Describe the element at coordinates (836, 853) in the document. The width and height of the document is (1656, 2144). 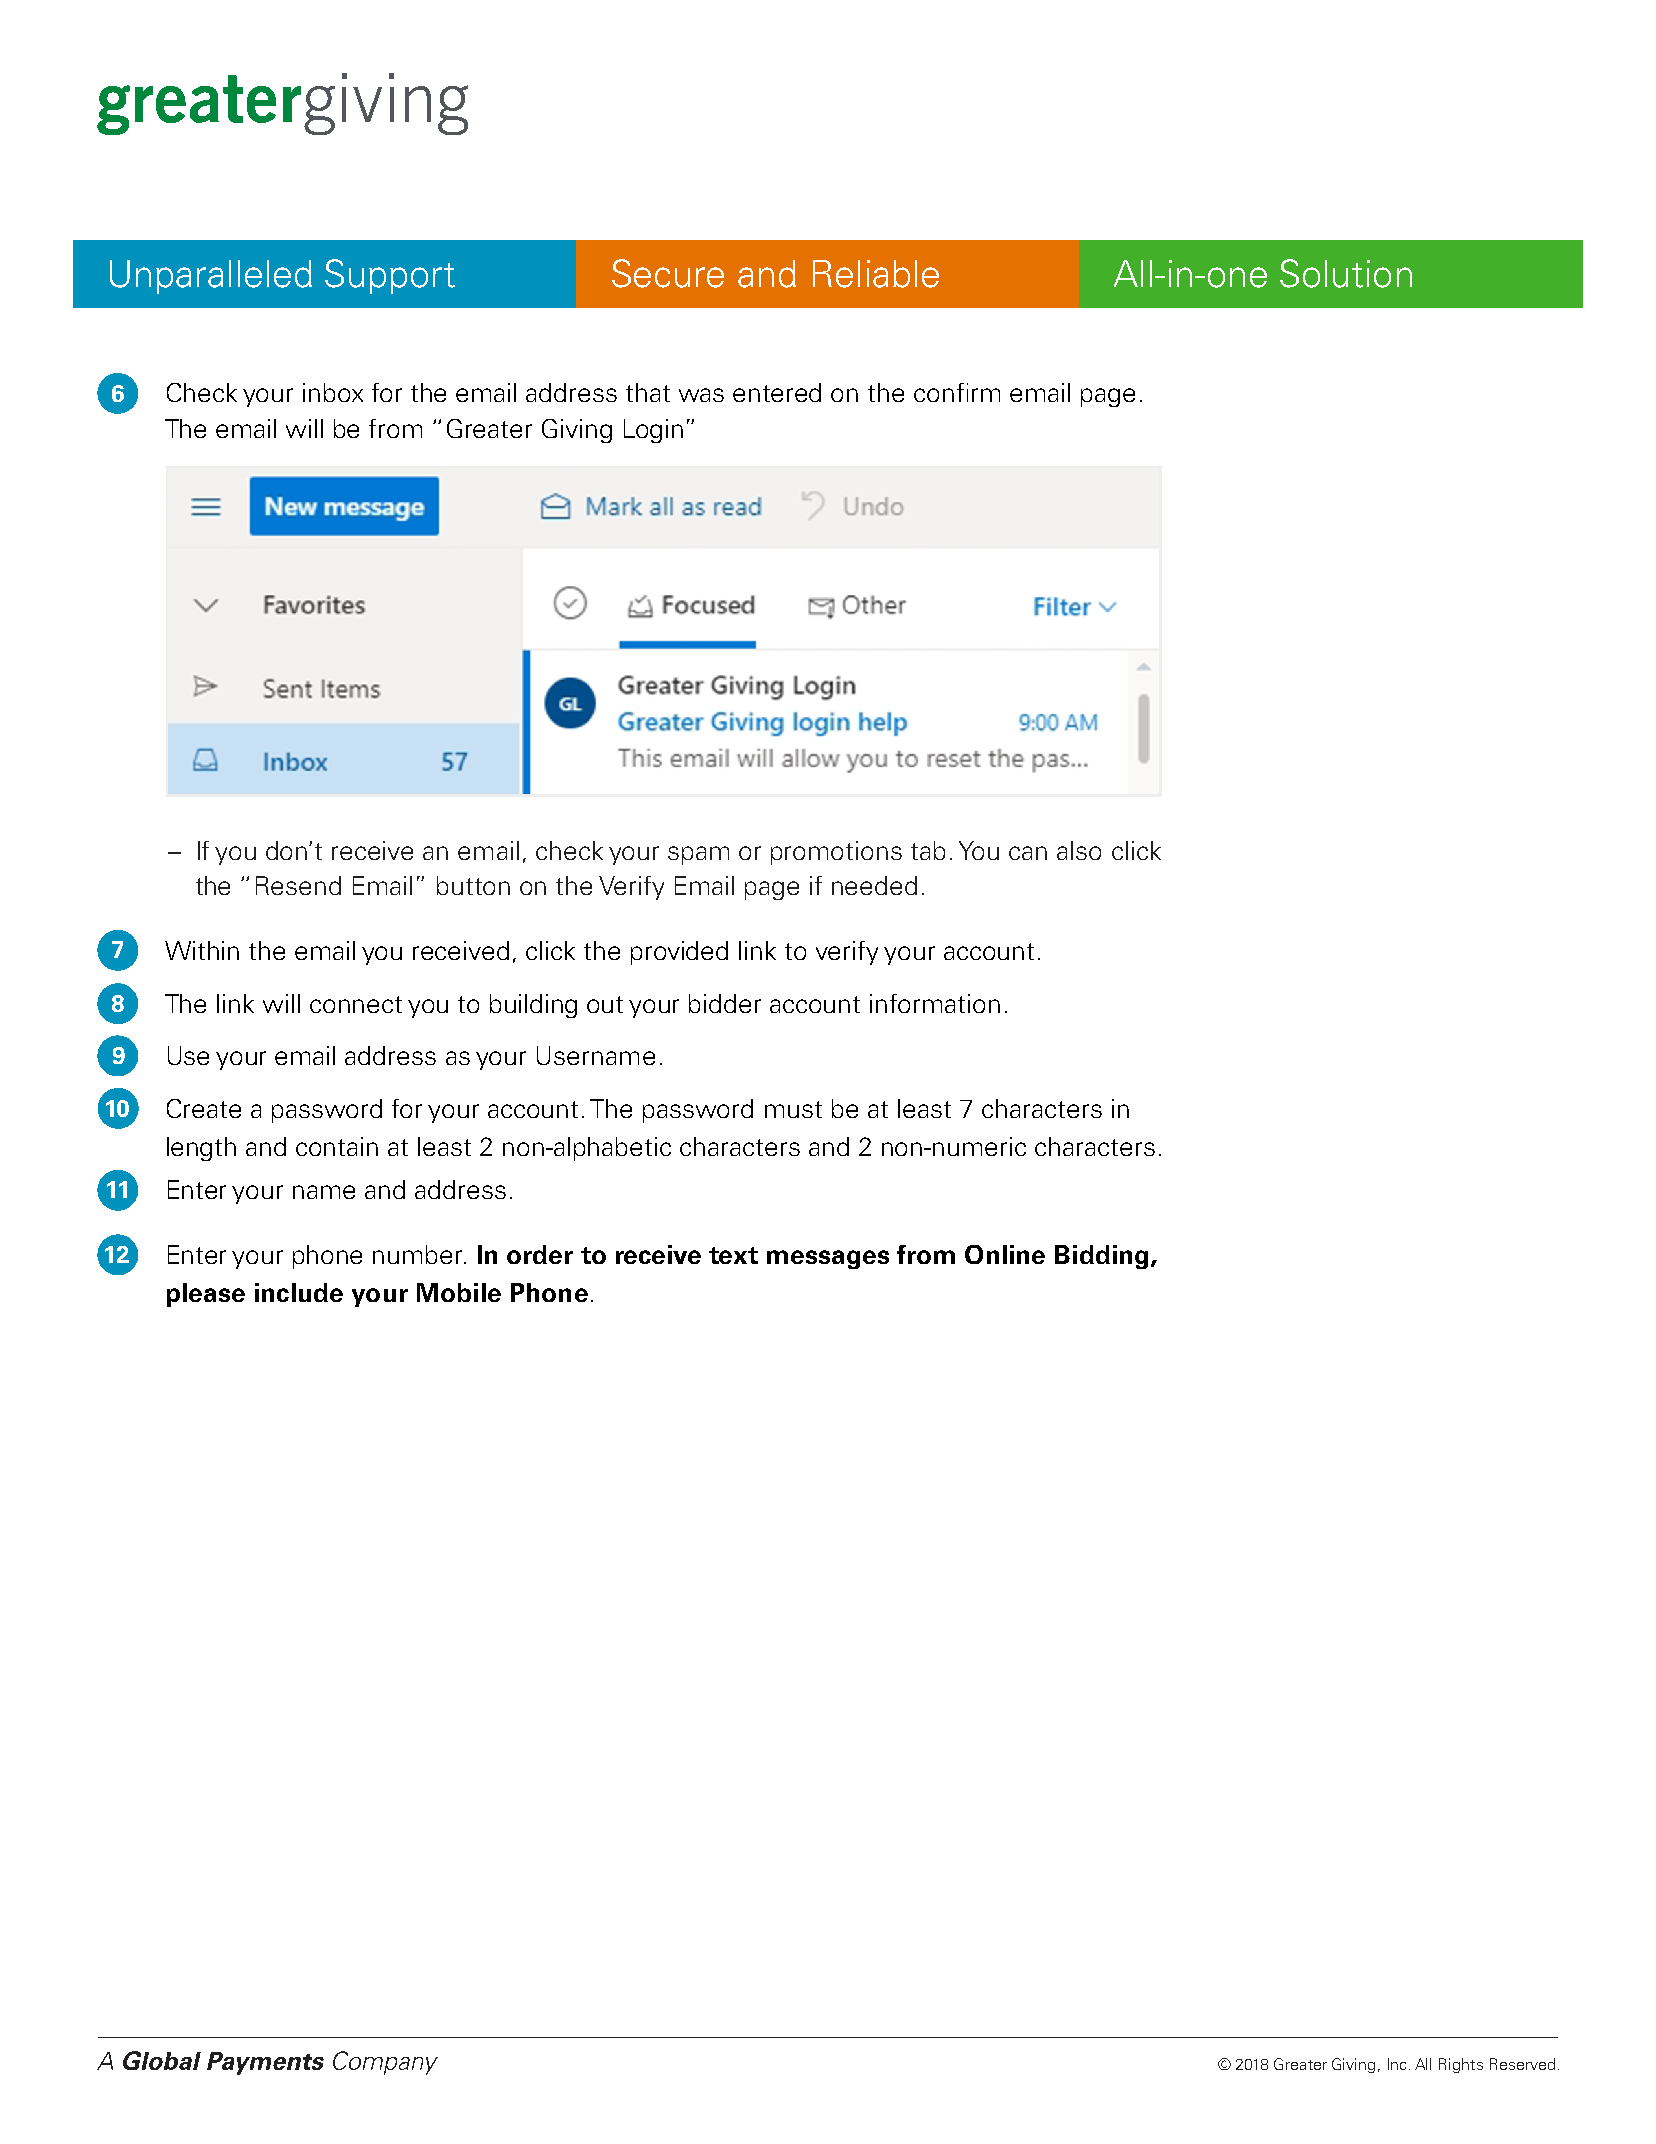
I see `promotions` at that location.
